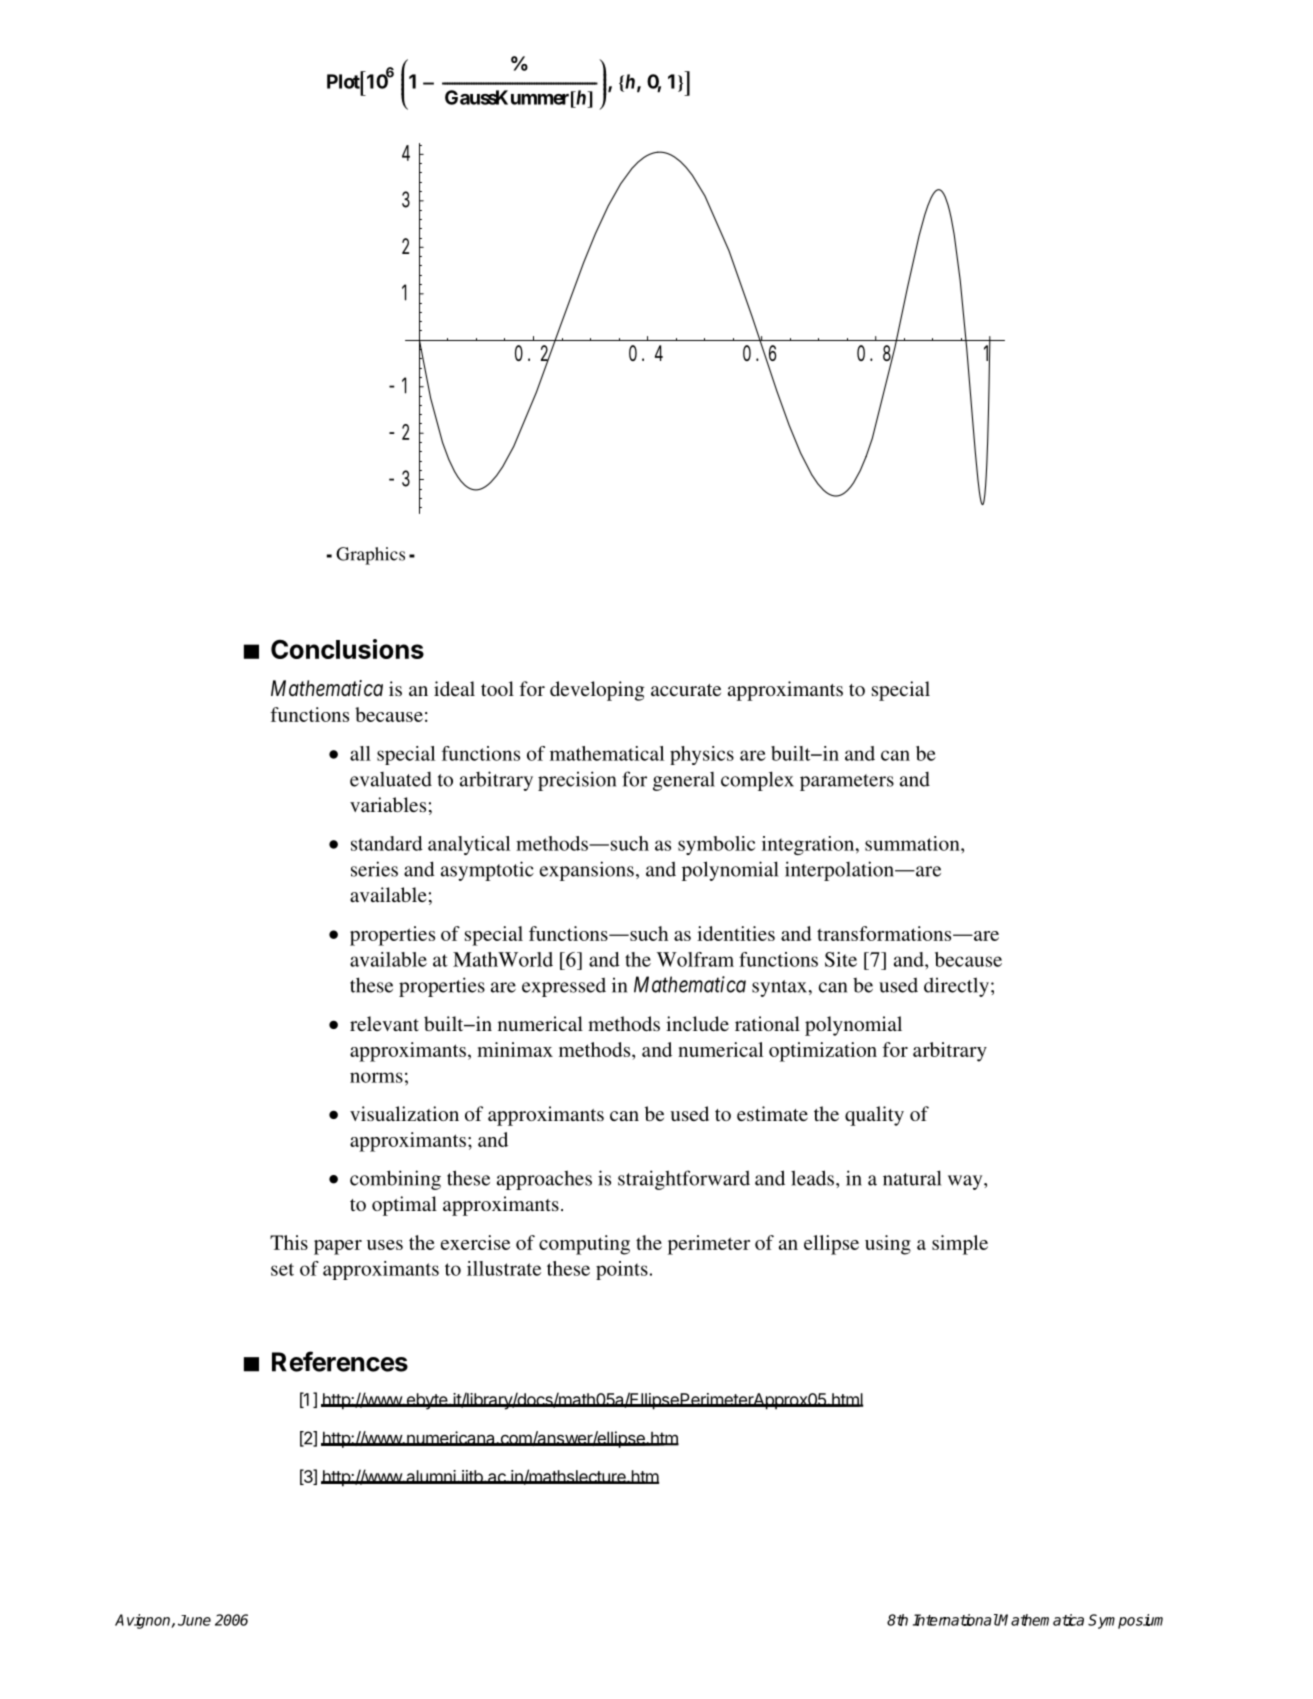 This image has width=1313, height=1699. What do you see at coordinates (515, 1049) in the image?
I see `minimax` at bounding box center [515, 1049].
